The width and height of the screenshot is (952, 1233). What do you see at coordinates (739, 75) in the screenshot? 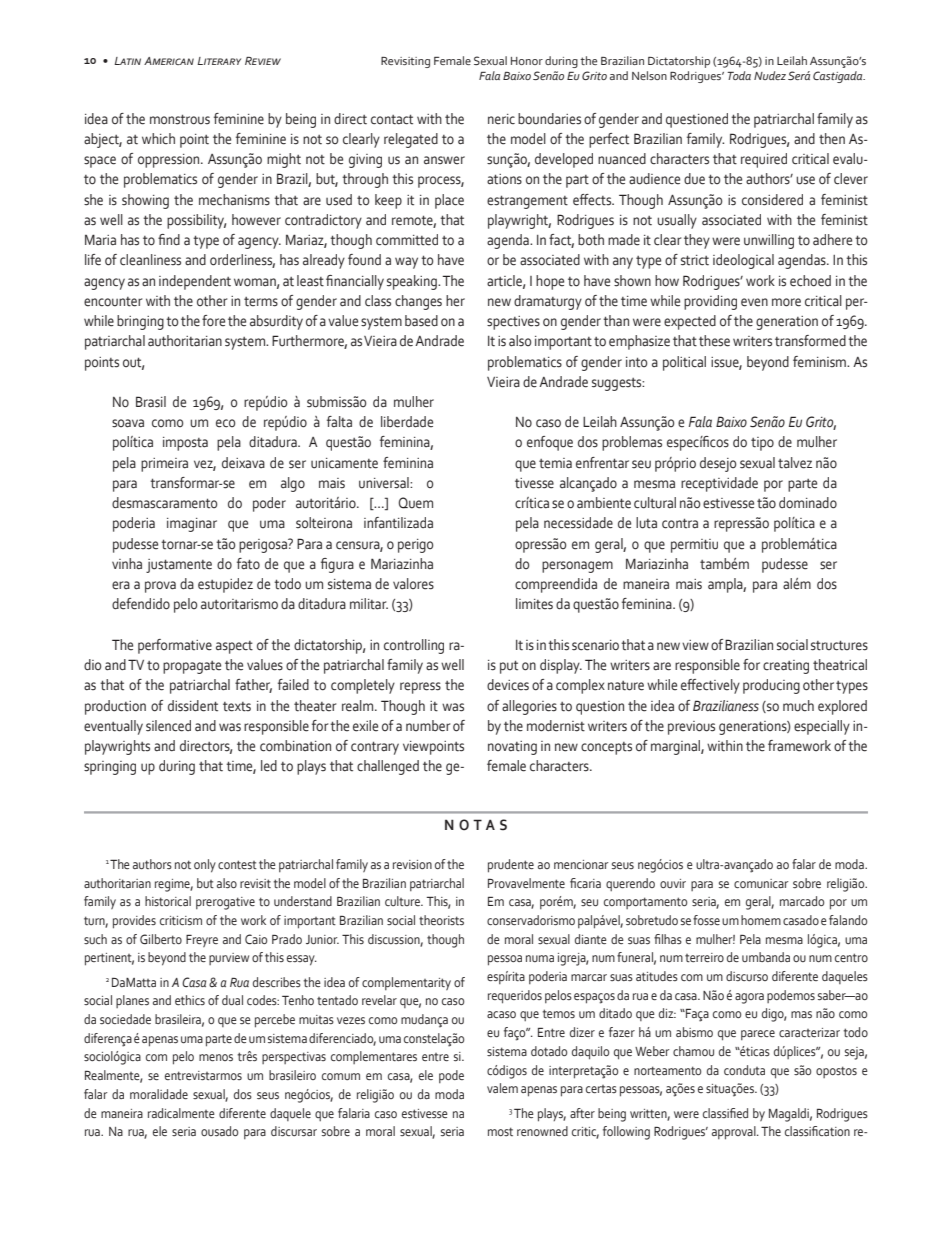
I see `Toda` at bounding box center [739, 75].
